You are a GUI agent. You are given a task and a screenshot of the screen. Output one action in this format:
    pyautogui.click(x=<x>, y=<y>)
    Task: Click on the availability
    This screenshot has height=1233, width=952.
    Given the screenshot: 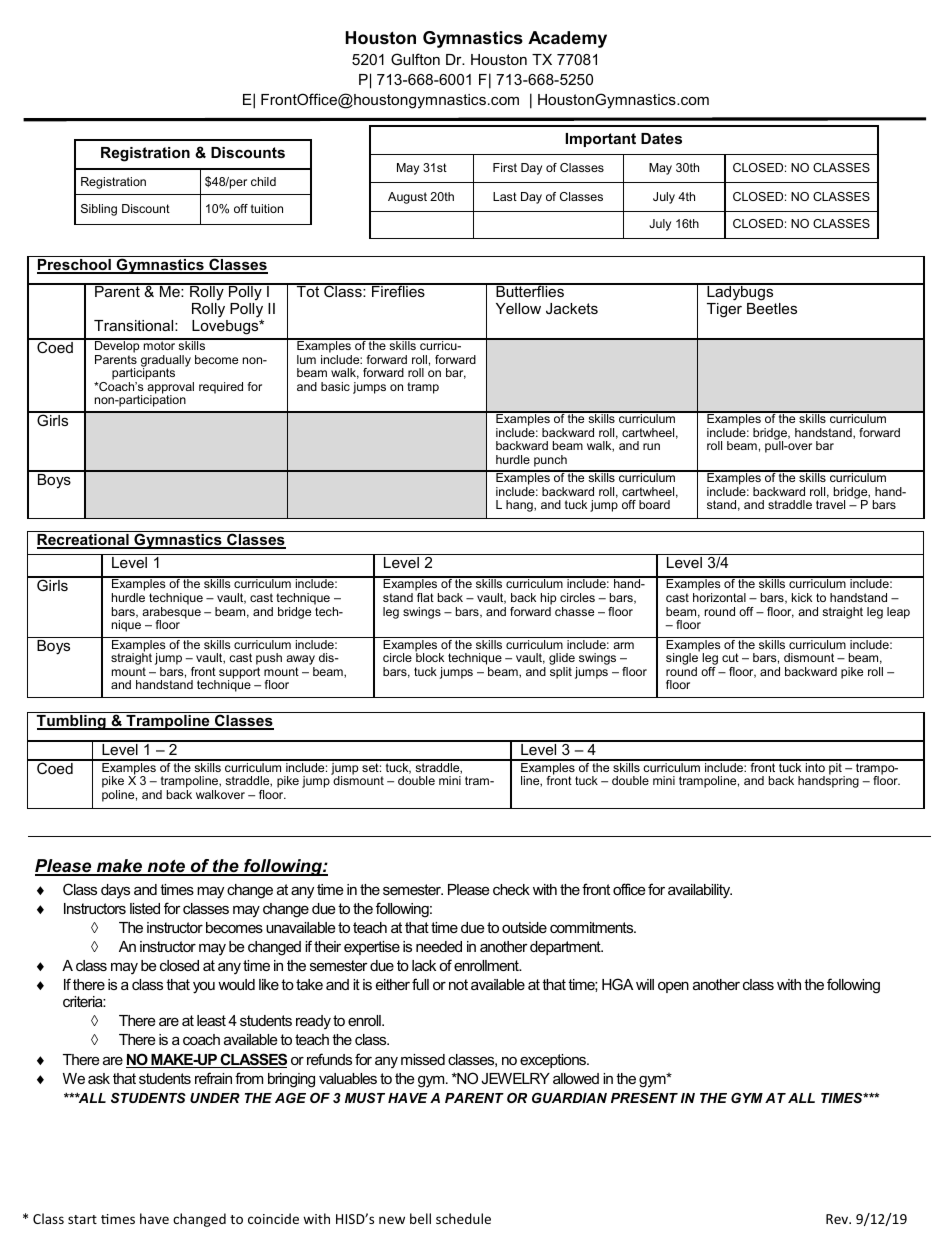 What is the action you would take?
    pyautogui.click(x=700, y=891)
